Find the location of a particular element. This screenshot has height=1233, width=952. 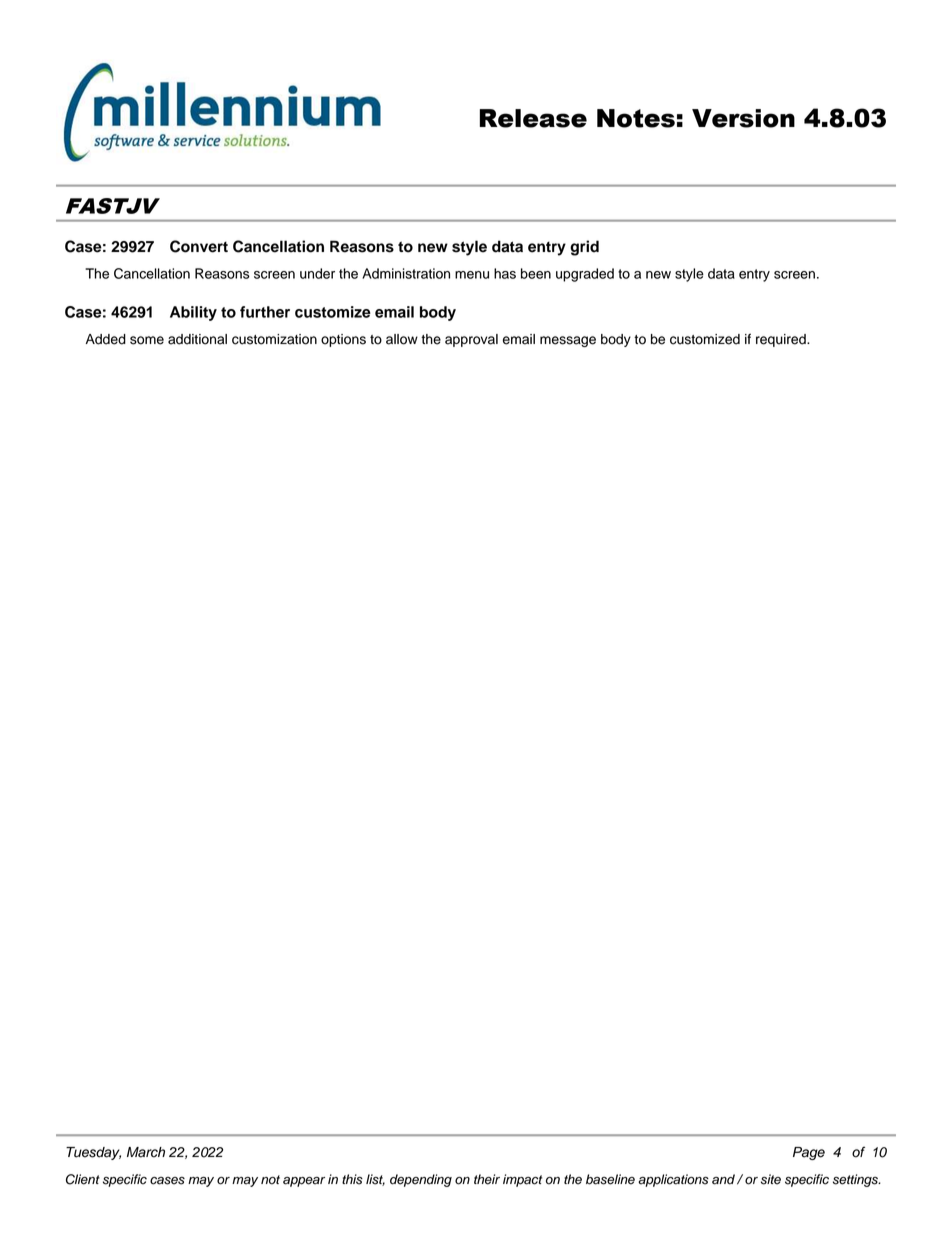

March is located at coordinates (146, 1152).
